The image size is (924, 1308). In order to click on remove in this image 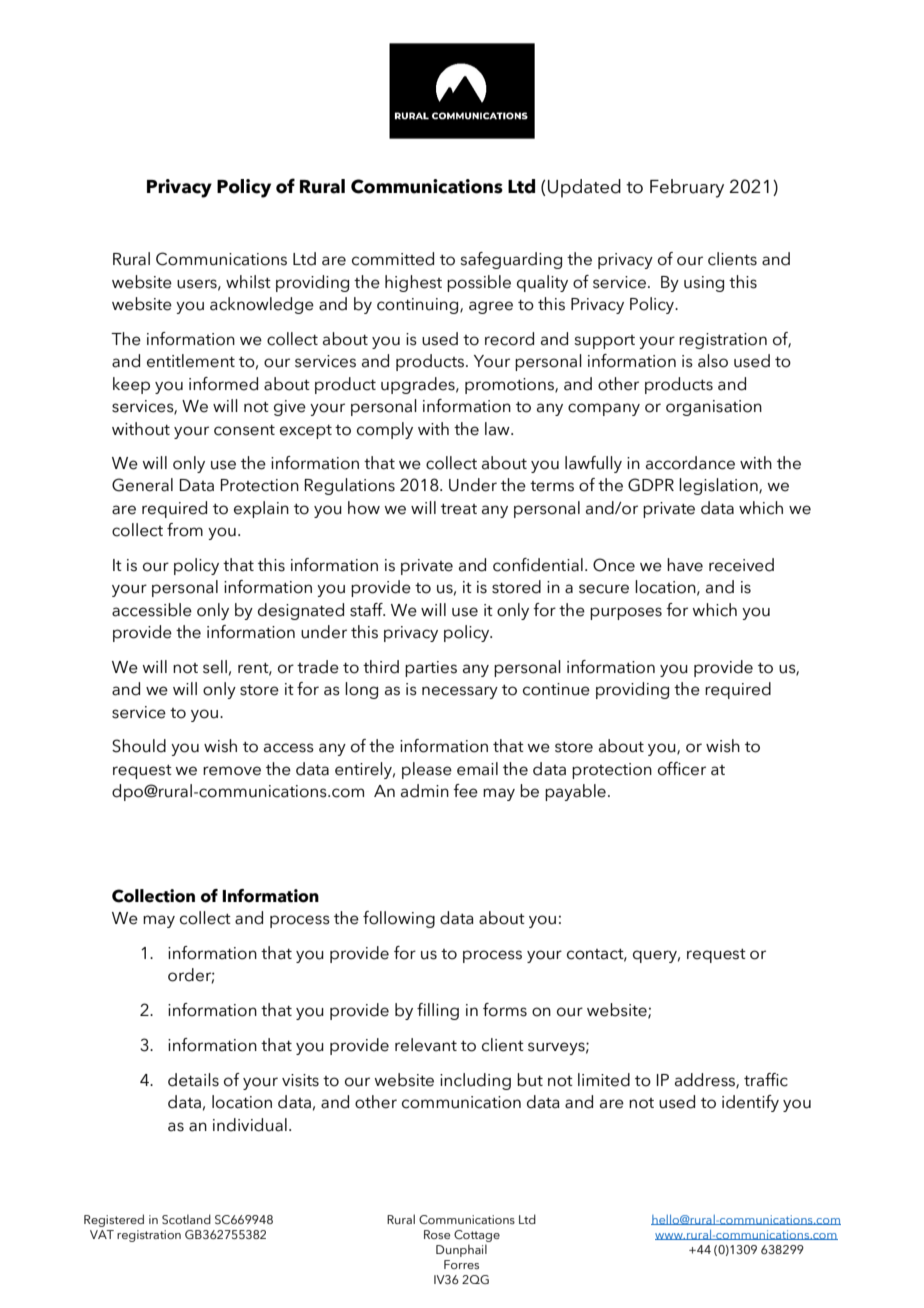, I will do `click(232, 771)`.
